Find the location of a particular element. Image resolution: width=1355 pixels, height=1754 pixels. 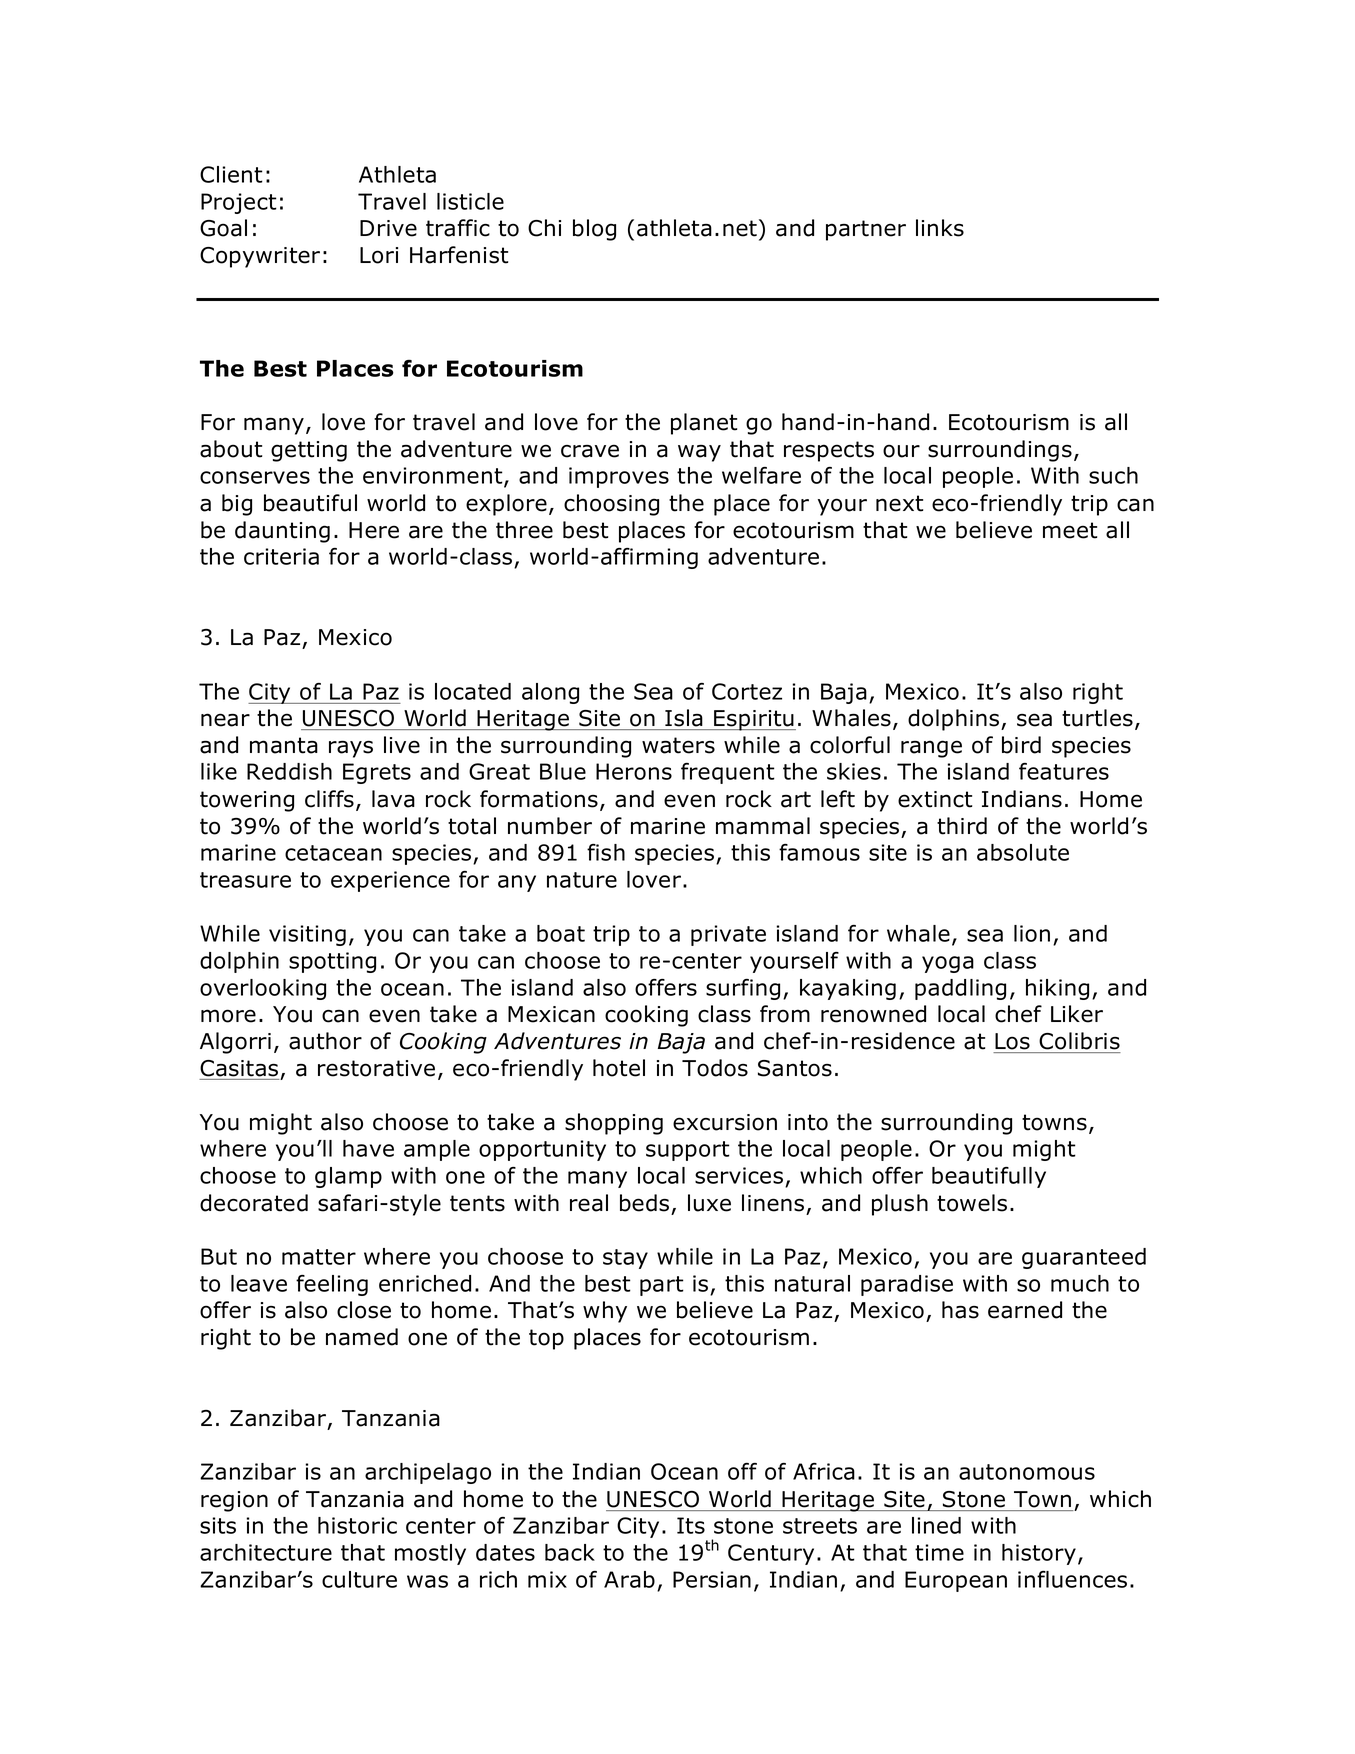

historic is located at coordinates (357, 1525).
